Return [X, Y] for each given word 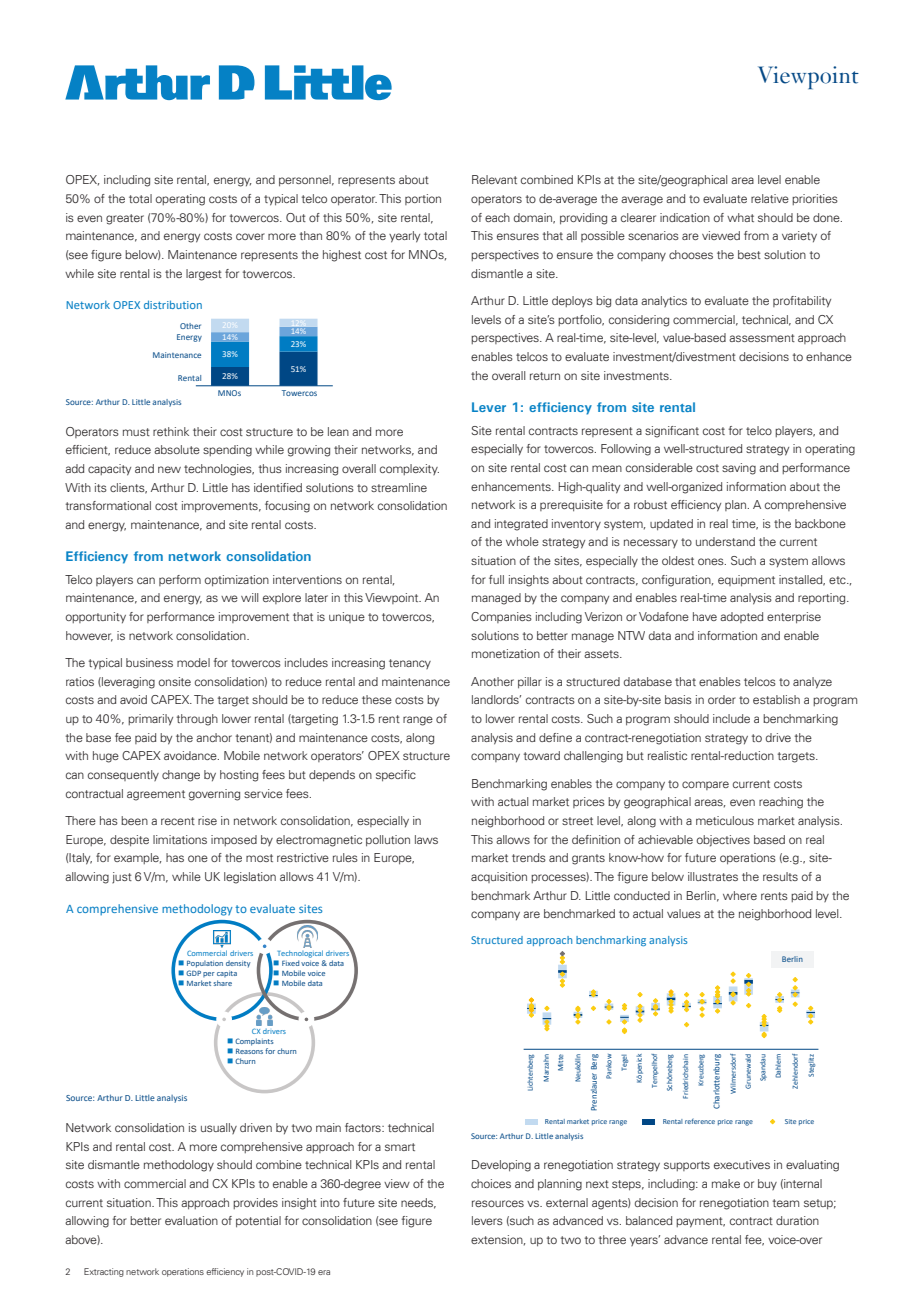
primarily [150, 720]
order [722, 699]
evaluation [191, 1220]
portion [423, 199]
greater [125, 219]
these [377, 699]
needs [418, 1203]
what [740, 217]
